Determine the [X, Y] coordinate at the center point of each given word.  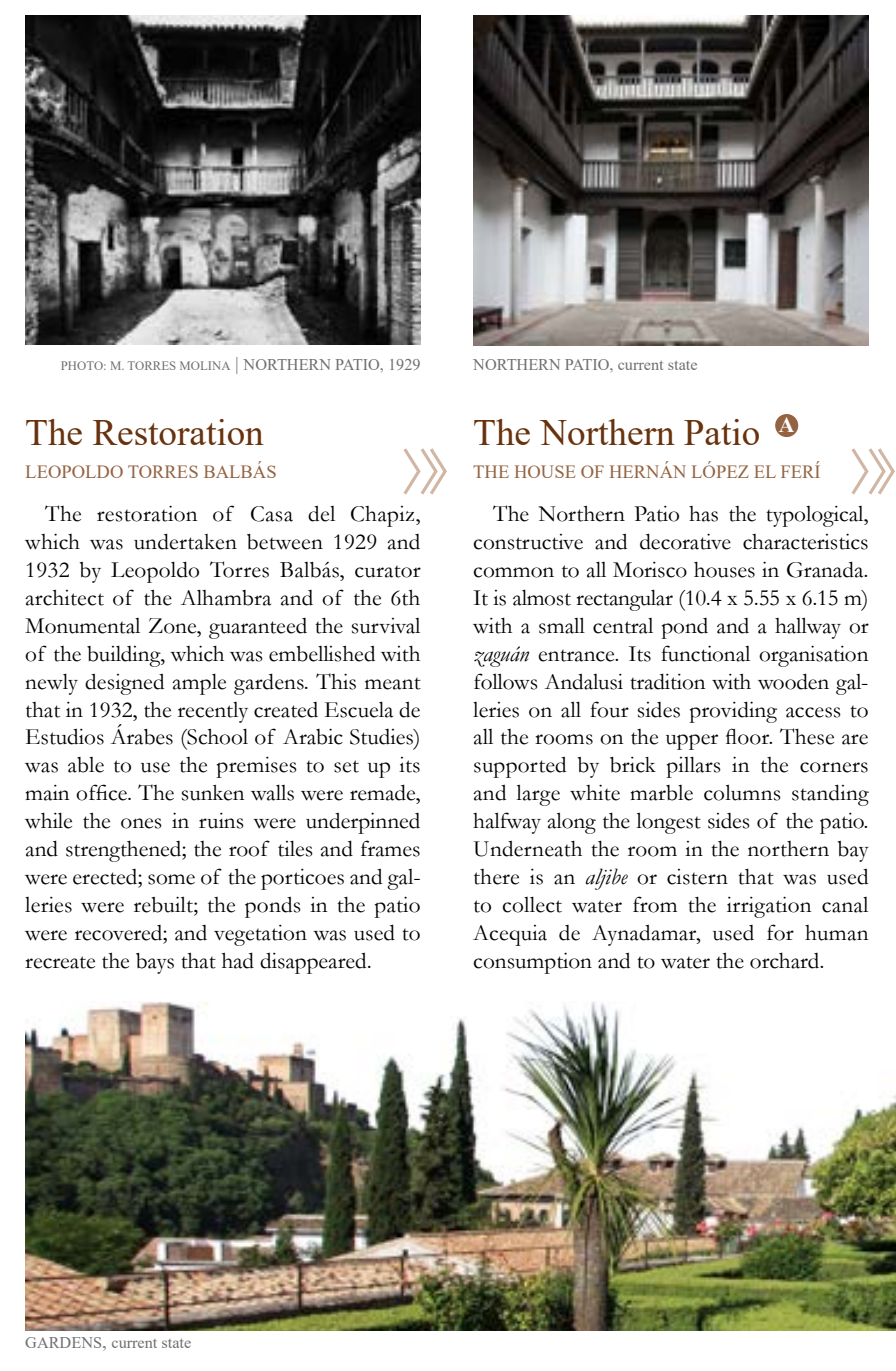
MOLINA [205, 365]
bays [155, 963]
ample [199, 684]
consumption [532, 963]
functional [705, 653]
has [703, 514]
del [321, 513]
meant [393, 684]
